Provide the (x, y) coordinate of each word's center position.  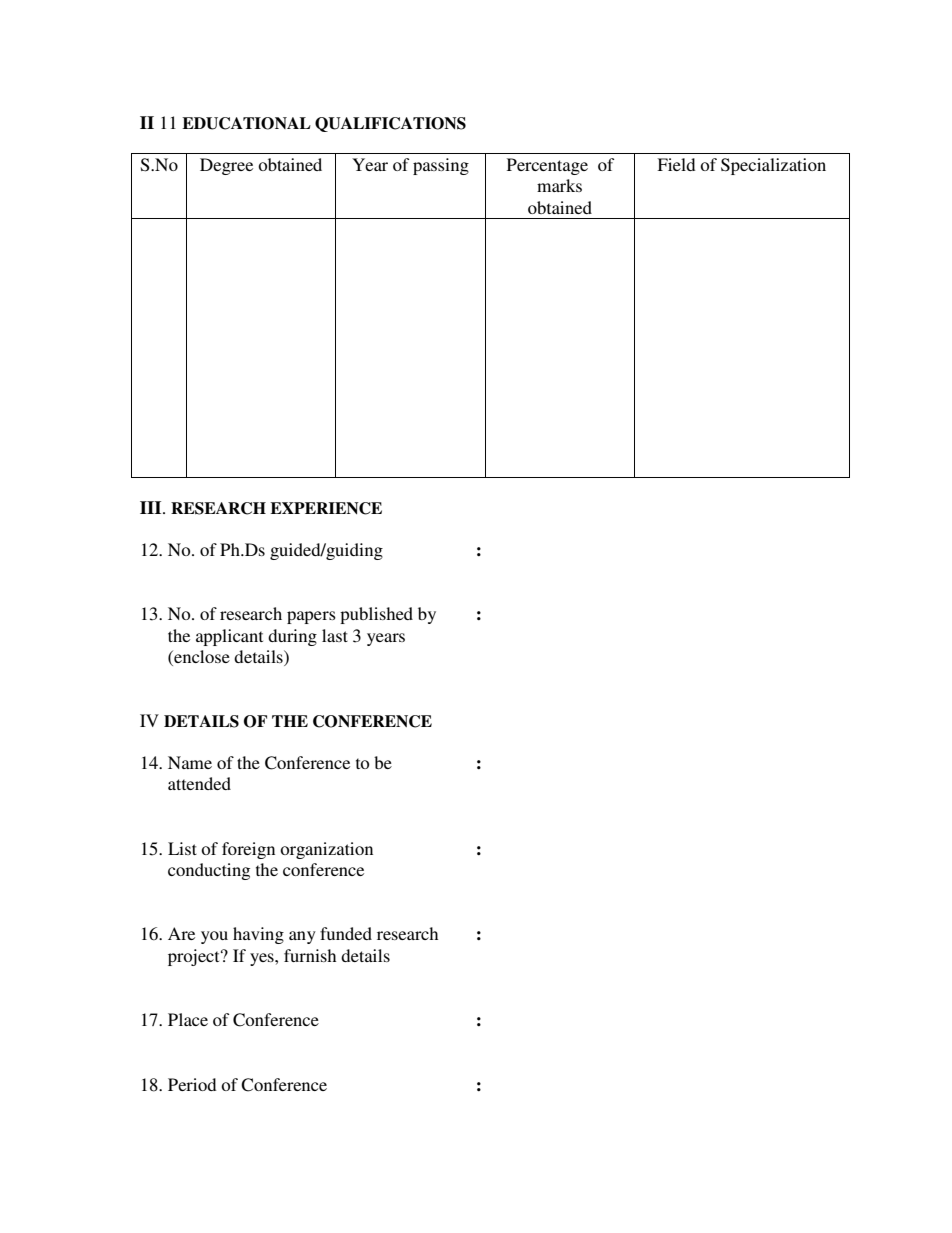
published (376, 615)
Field (676, 164)
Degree (226, 166)
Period (192, 1084)
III (152, 507)
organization (326, 850)
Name (190, 762)
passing (441, 166)
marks (559, 185)
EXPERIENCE (326, 508)
